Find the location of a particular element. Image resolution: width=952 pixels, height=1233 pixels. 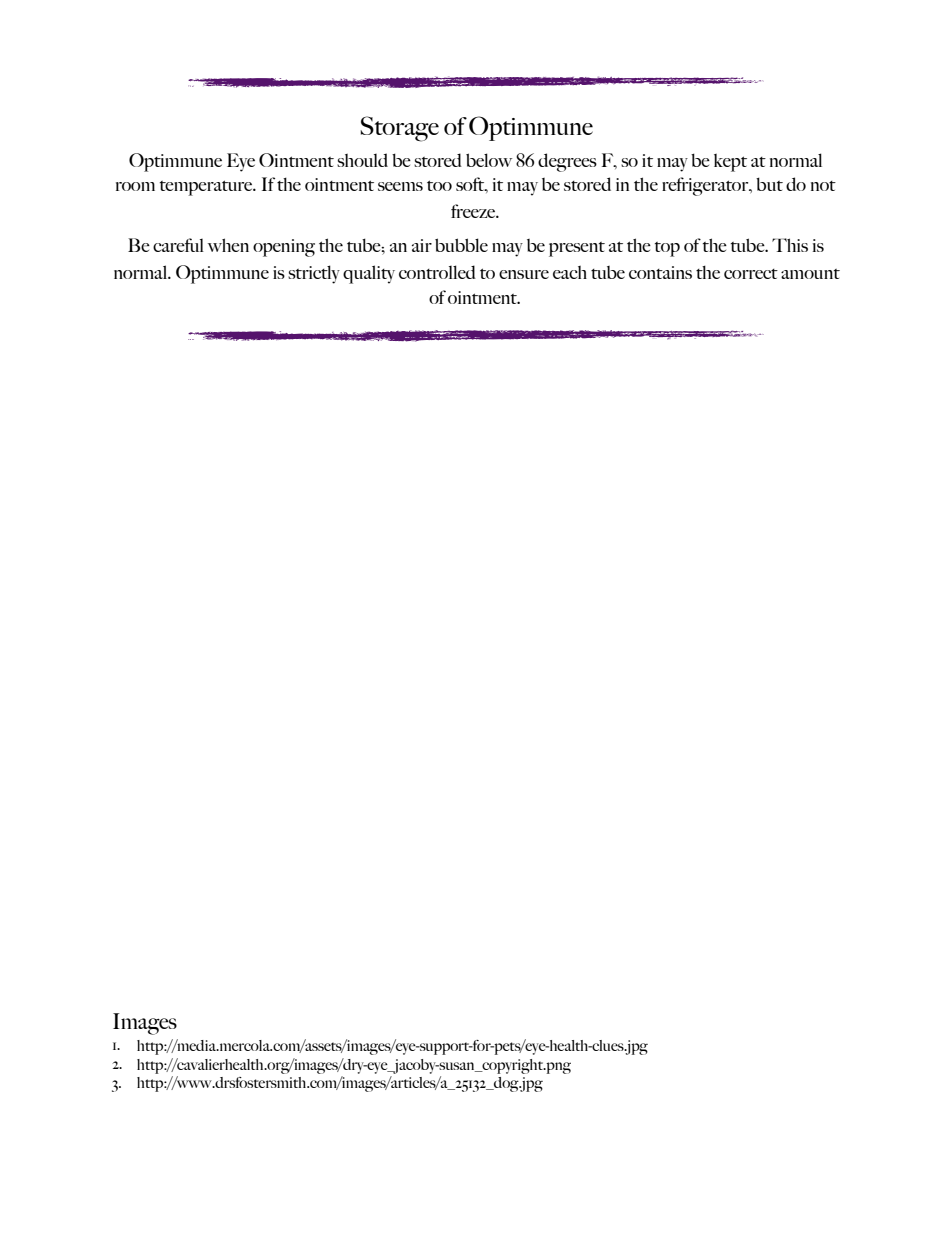

below is located at coordinates (489, 160).
